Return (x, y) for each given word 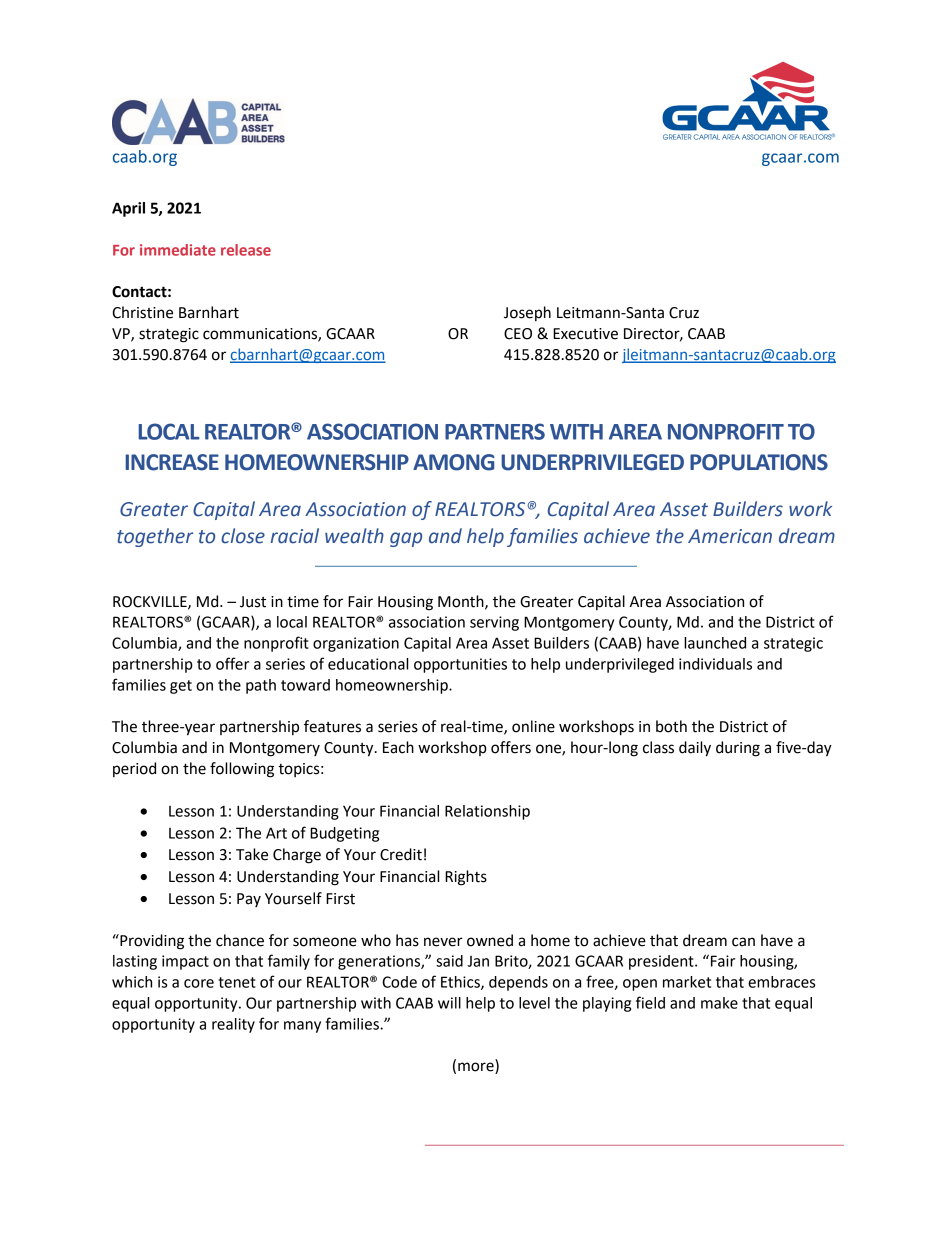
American (730, 536)
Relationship (487, 812)
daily (695, 749)
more (477, 1068)
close (243, 536)
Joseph (527, 313)
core (199, 983)
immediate (178, 250)
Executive (585, 334)
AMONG (453, 462)
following (242, 770)
